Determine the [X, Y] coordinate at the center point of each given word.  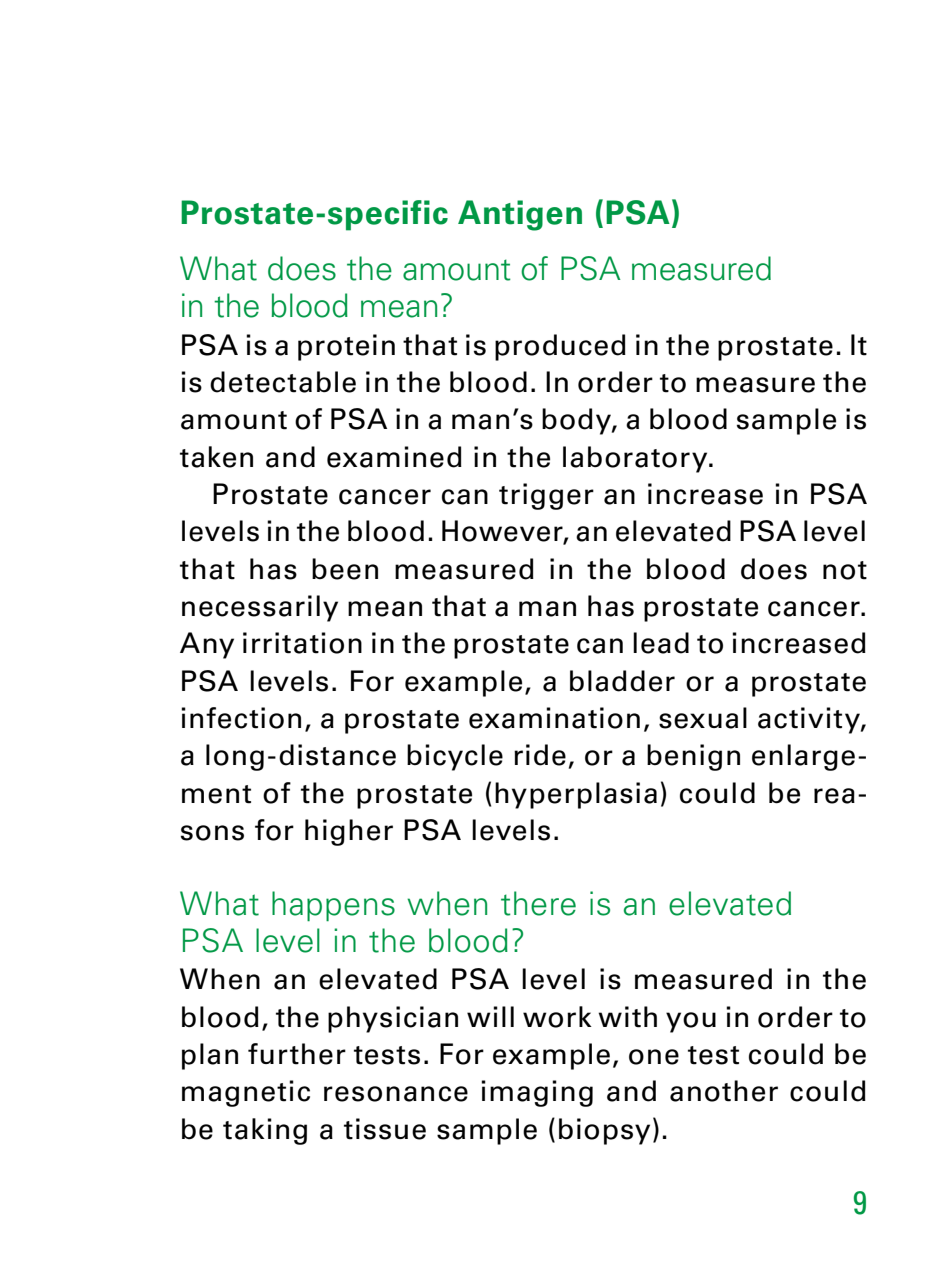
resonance [396, 1094]
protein [346, 347]
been [345, 569]
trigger [546, 496]
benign [693, 757]
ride [540, 755]
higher [349, 832]
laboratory [636, 459]
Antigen [520, 215]
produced [560, 347]
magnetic [246, 1093]
